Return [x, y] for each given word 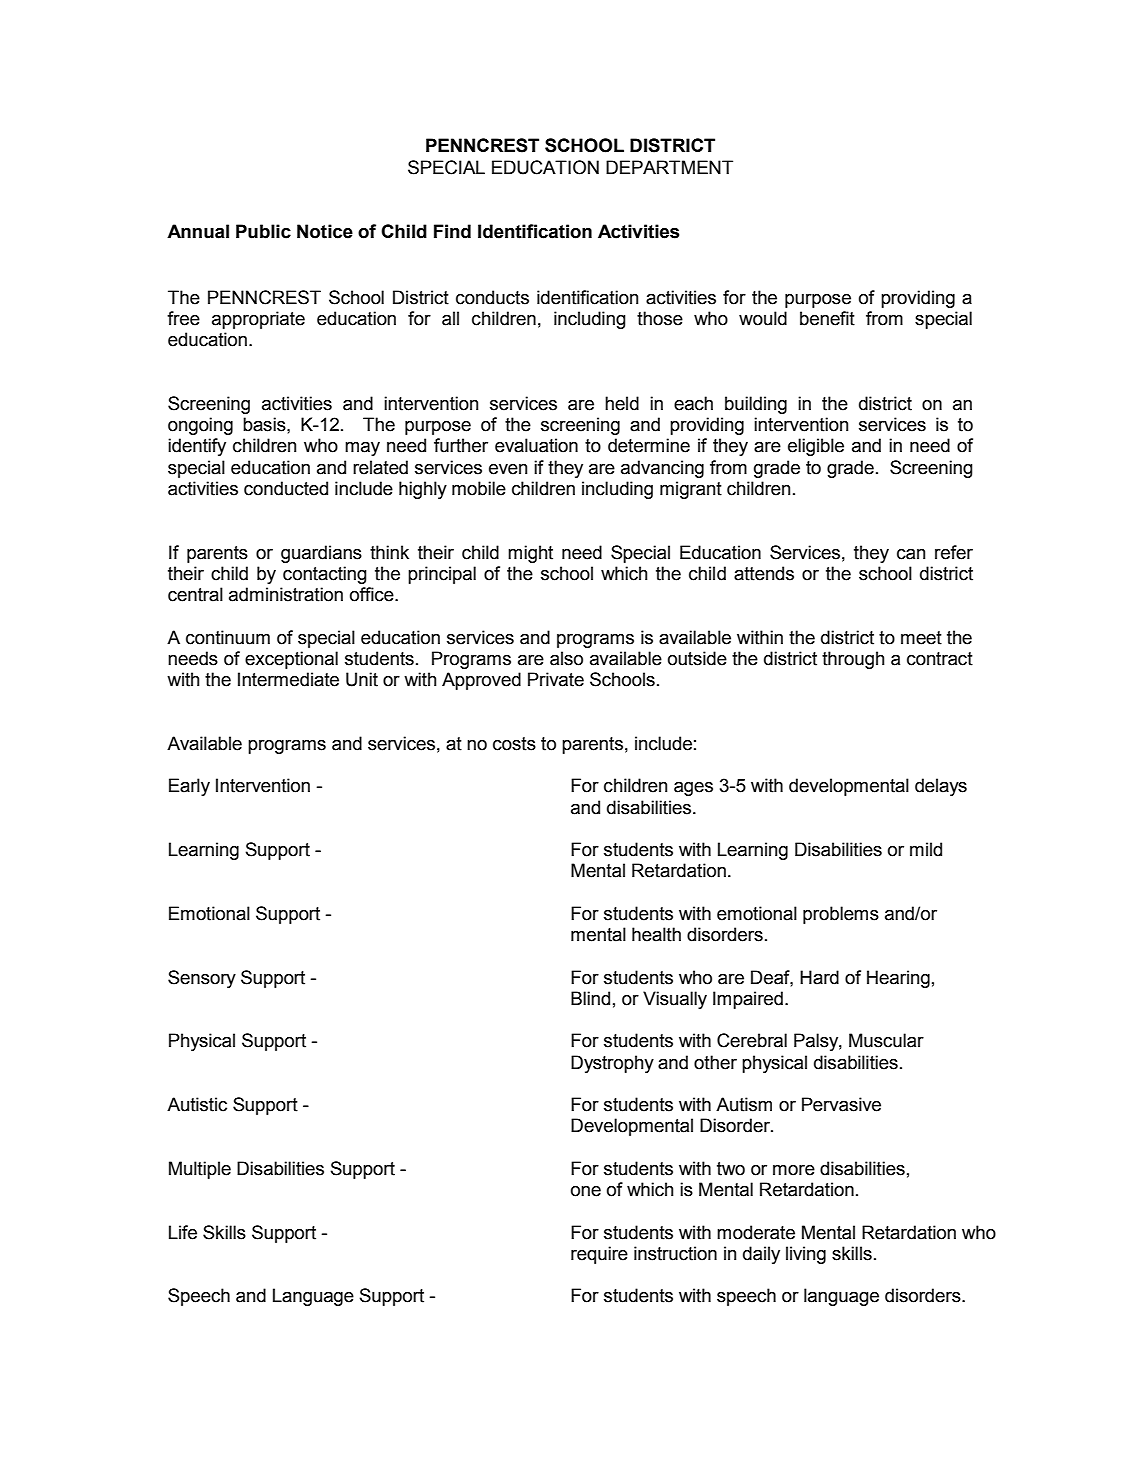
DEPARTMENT [669, 167]
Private [556, 679]
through [853, 660]
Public [263, 231]
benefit [827, 318]
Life [183, 1232]
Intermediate [288, 679]
